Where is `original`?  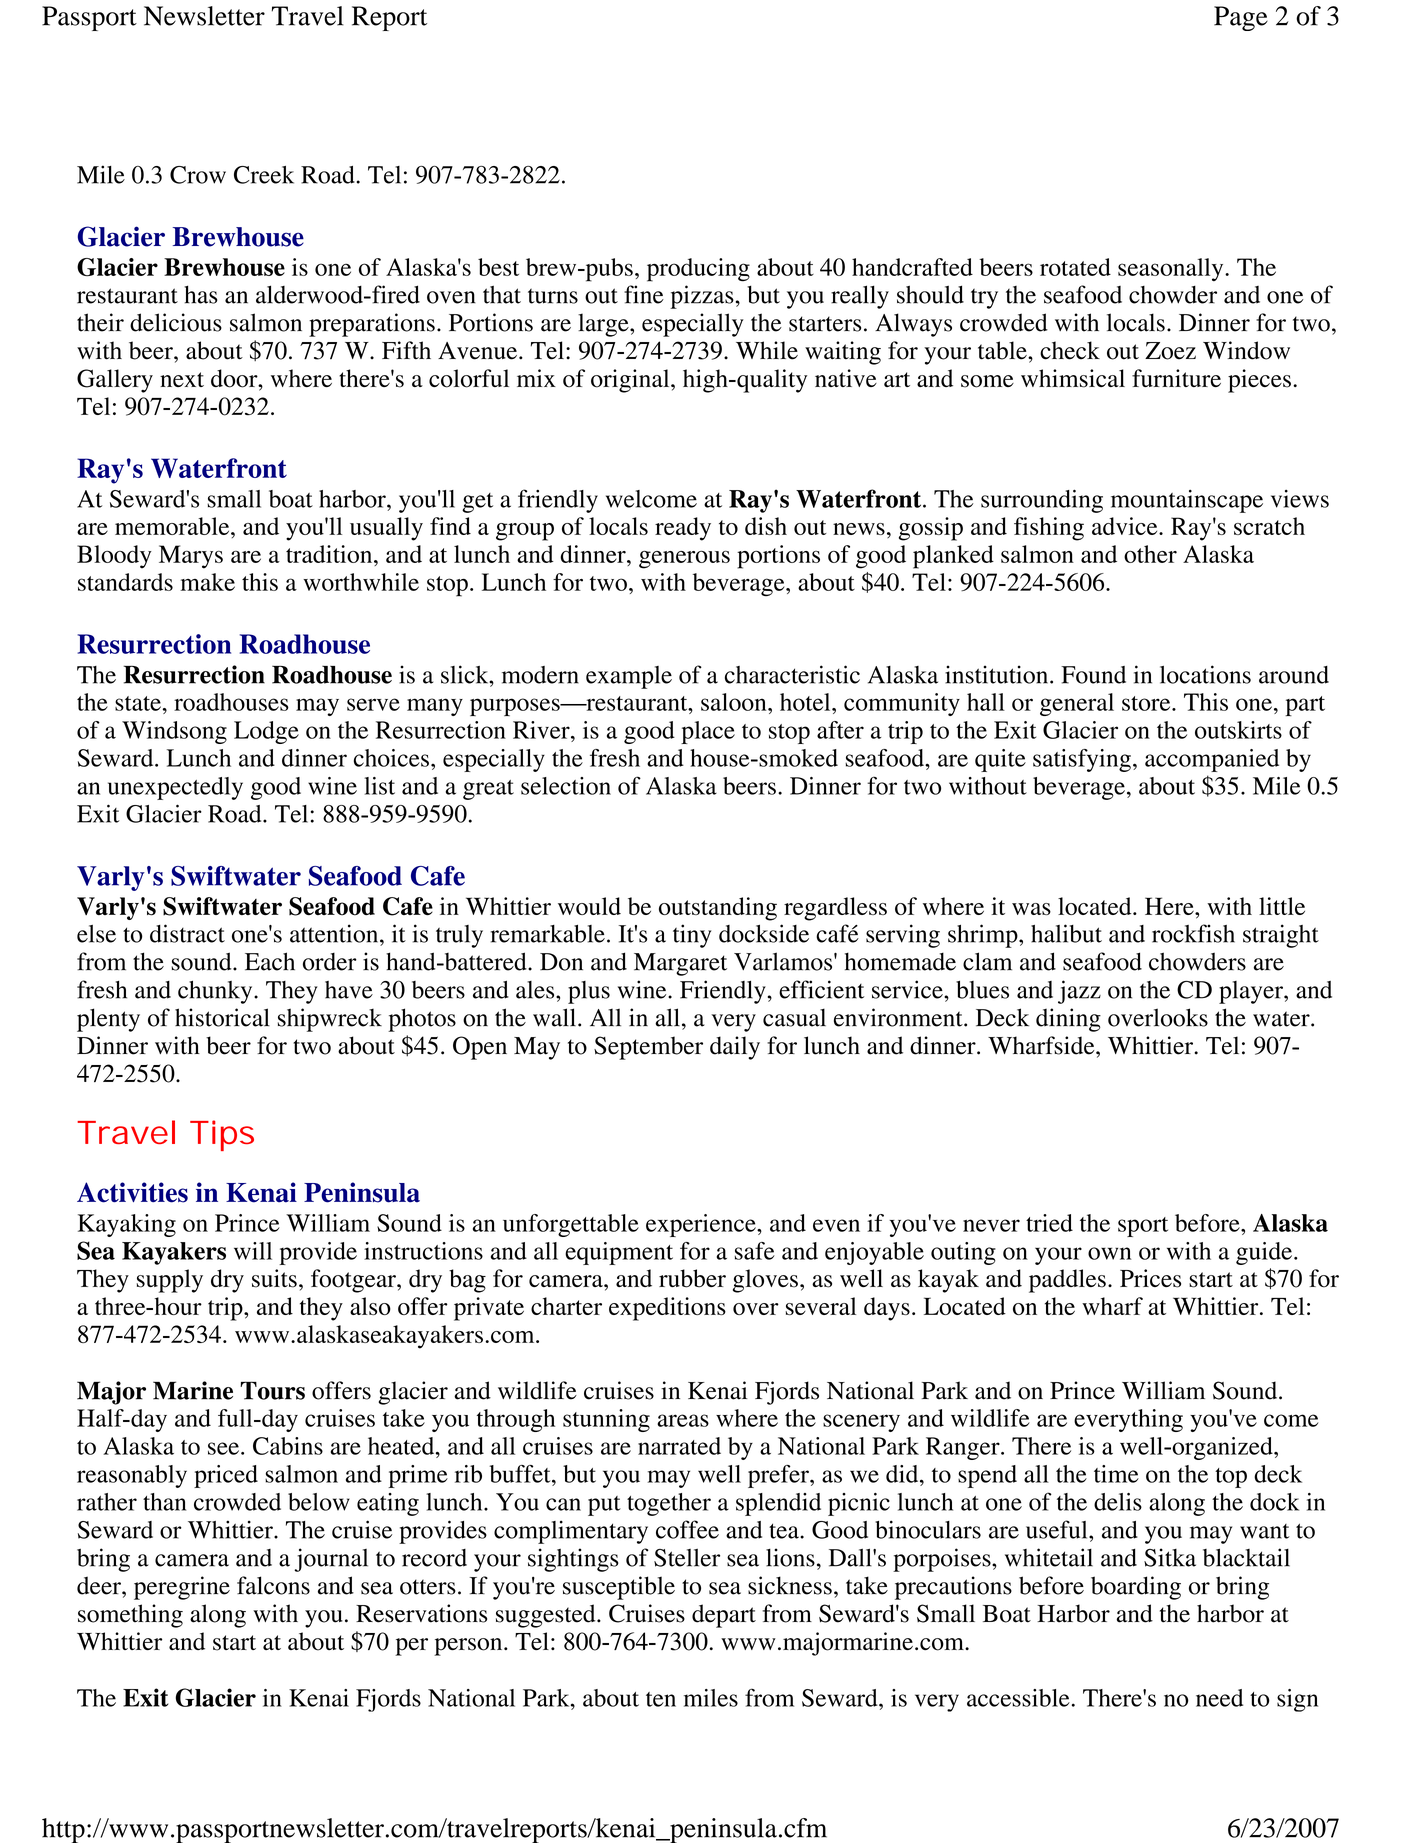
original is located at coordinates (631, 381).
